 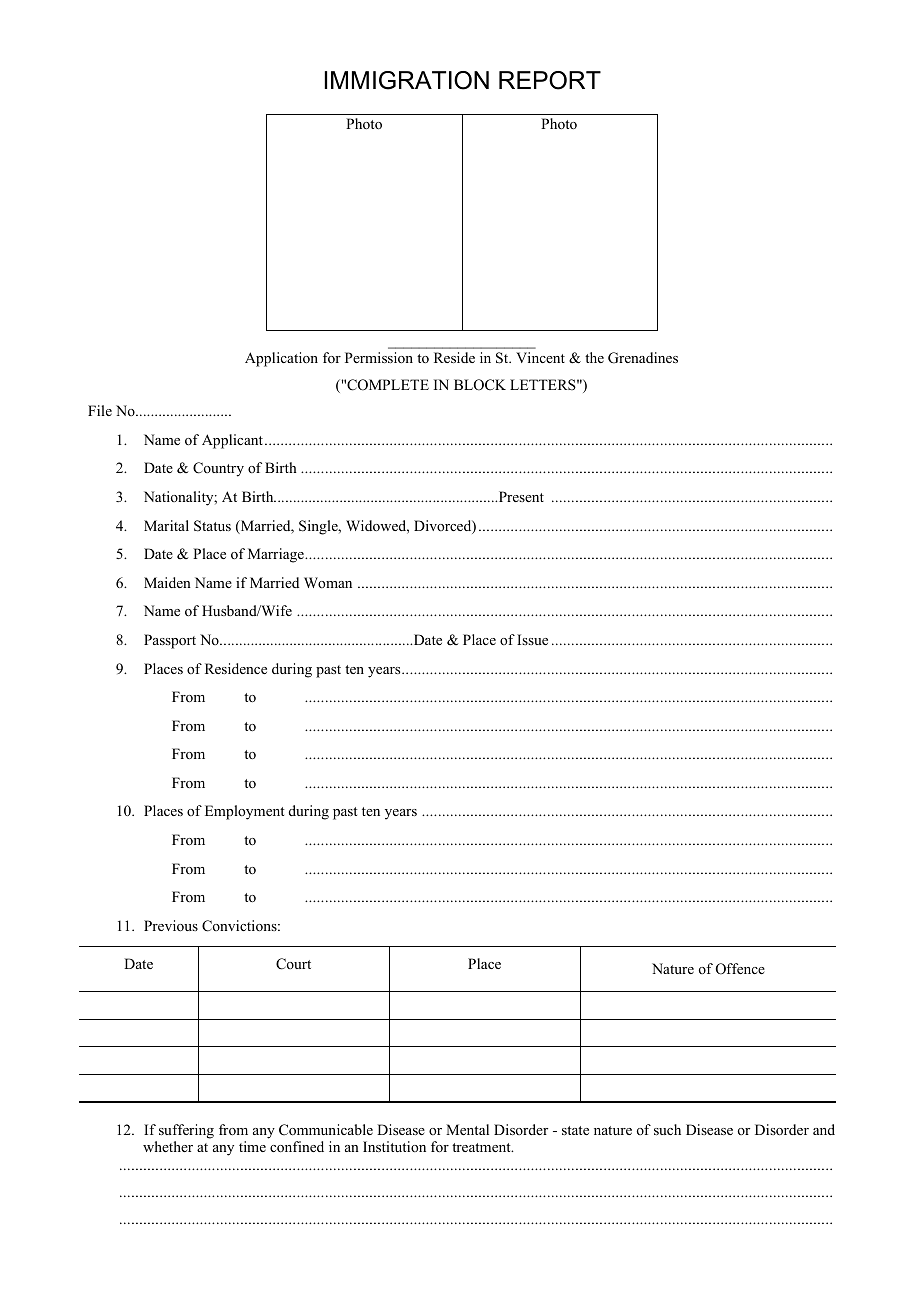 I want to click on Issue, so click(x=532, y=639).
